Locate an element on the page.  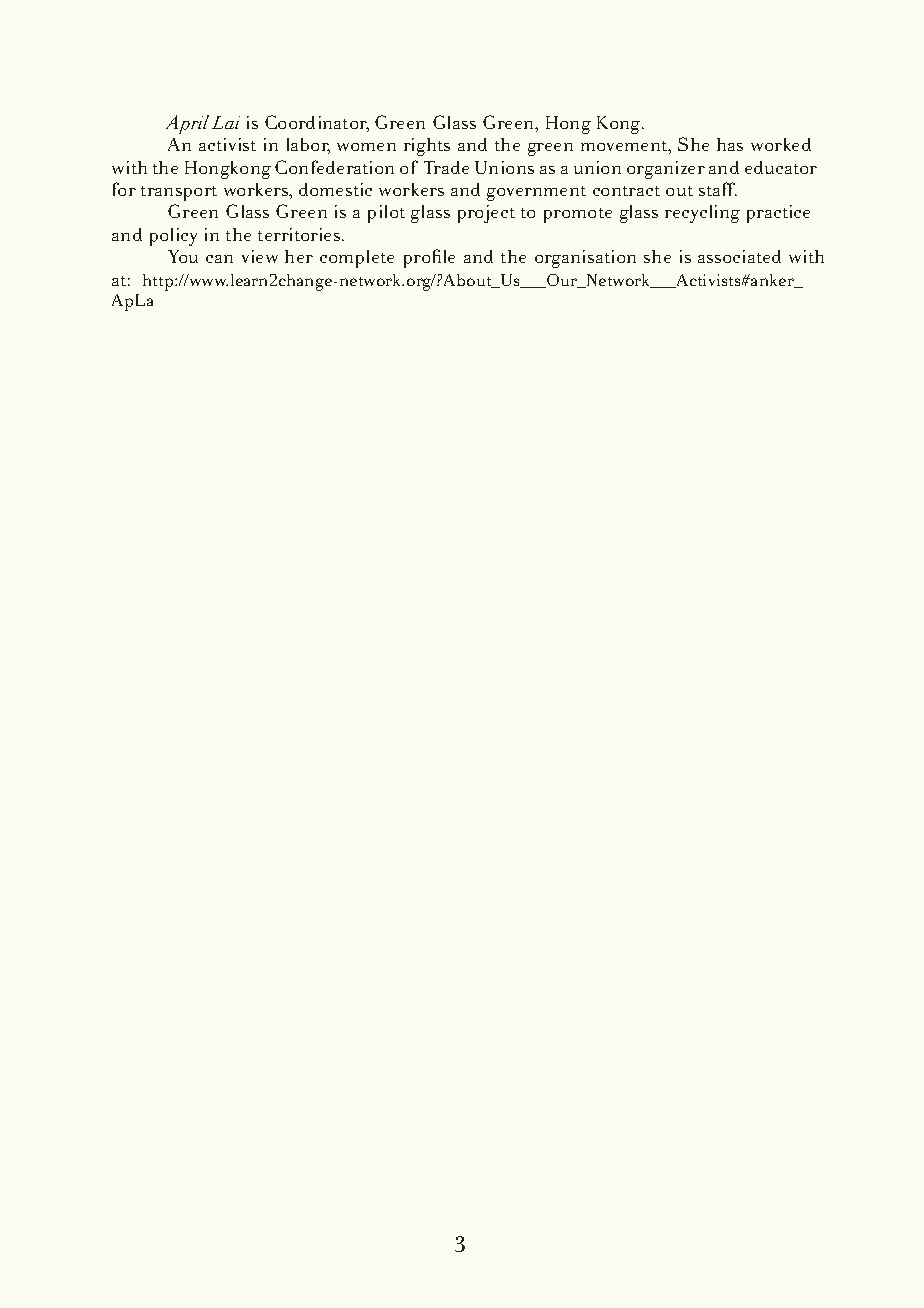
recycling is located at coordinates (702, 214).
